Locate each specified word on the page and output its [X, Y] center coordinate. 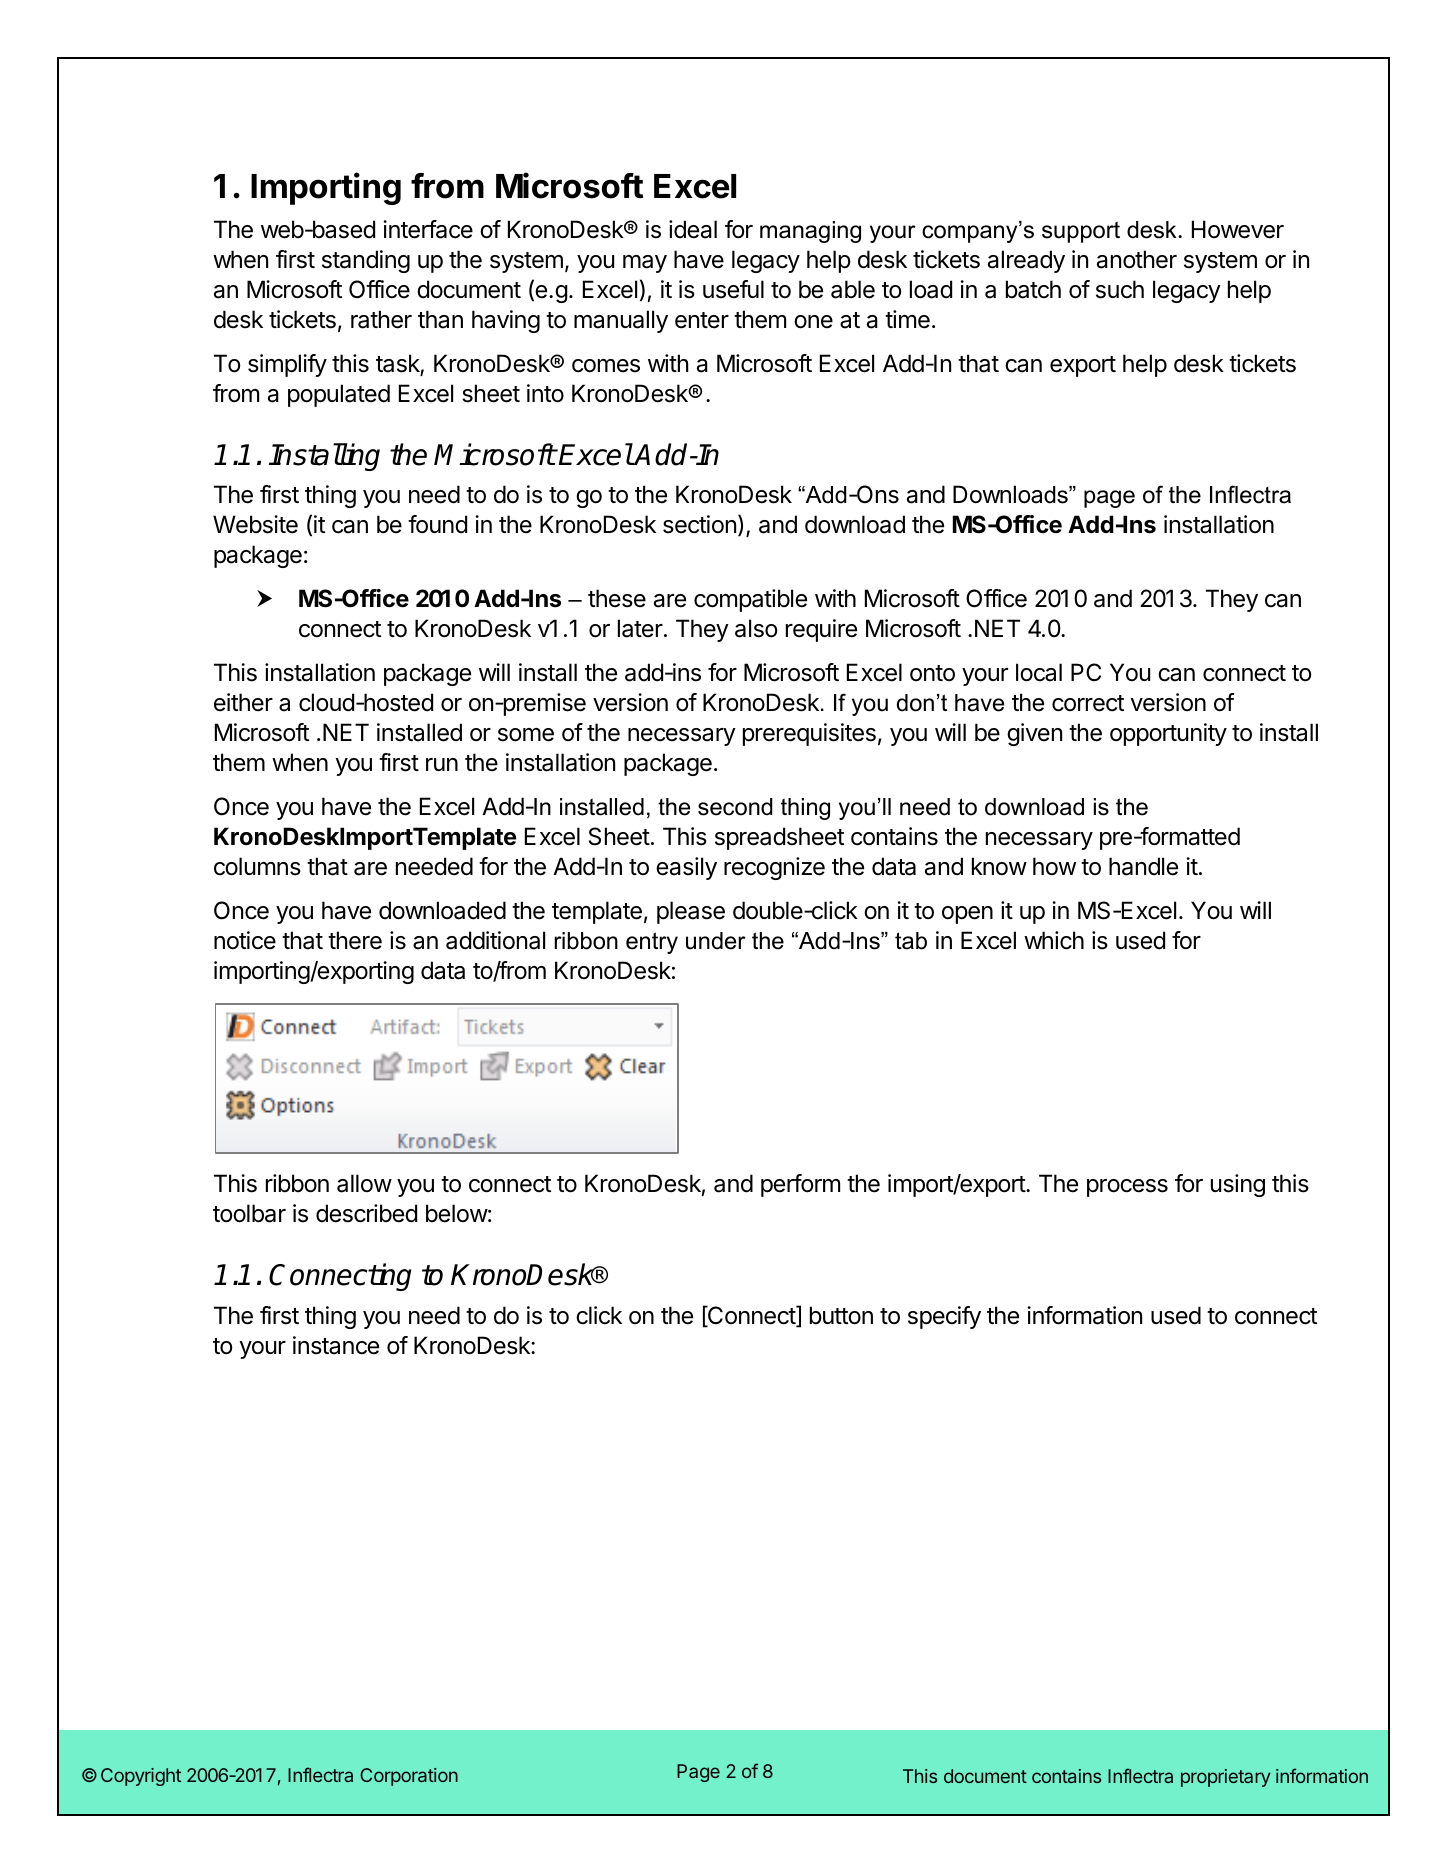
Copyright [141, 1777]
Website [255, 524]
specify [944, 1317]
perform [800, 1185]
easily [686, 868]
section [699, 524]
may [645, 264]
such [1120, 289]
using [1238, 1185]
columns [257, 866]
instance [336, 1345]
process [1127, 1188]
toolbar [249, 1213]
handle [1143, 866]
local [1039, 672]
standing [366, 261]
